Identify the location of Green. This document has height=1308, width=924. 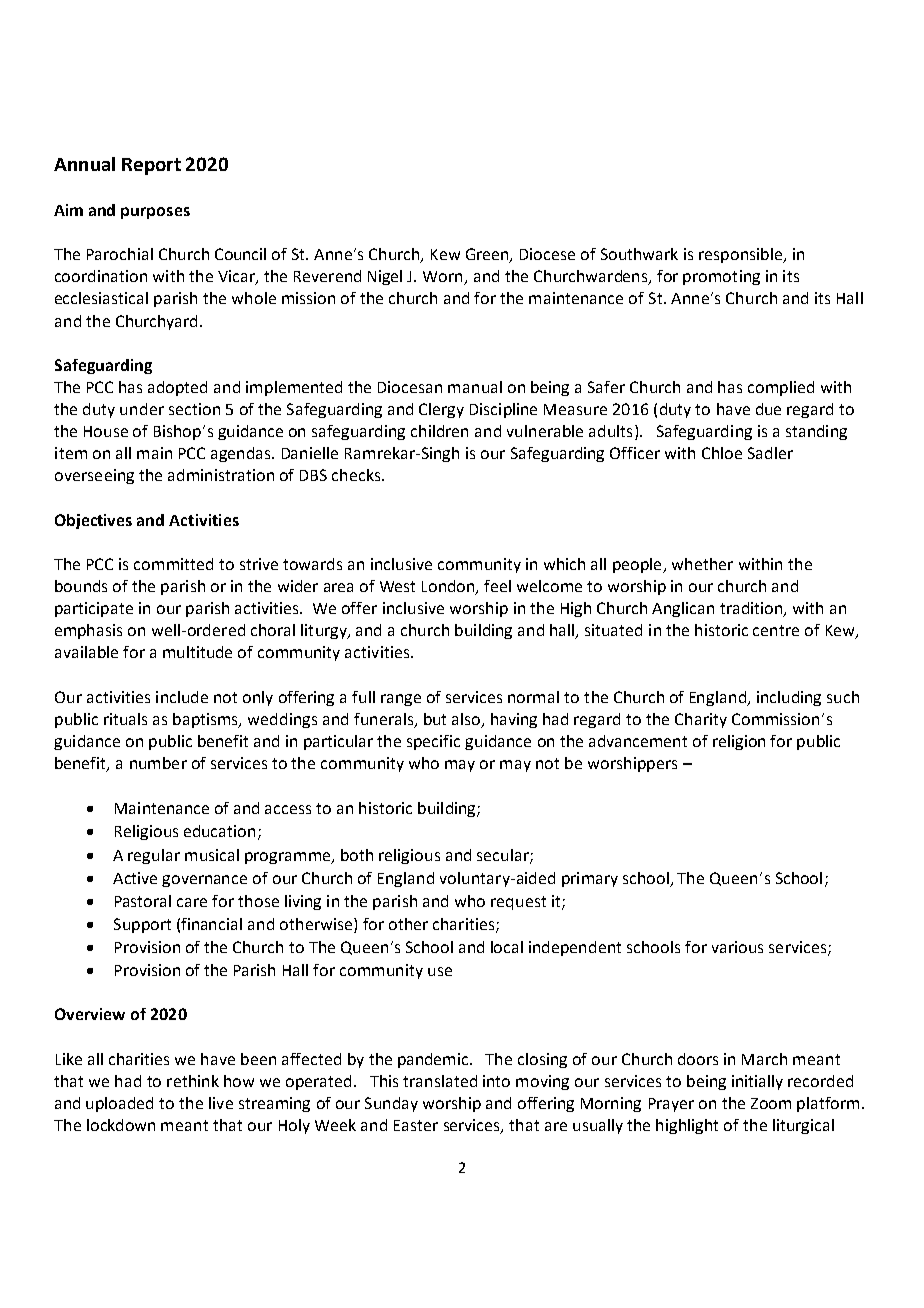
(488, 255).
